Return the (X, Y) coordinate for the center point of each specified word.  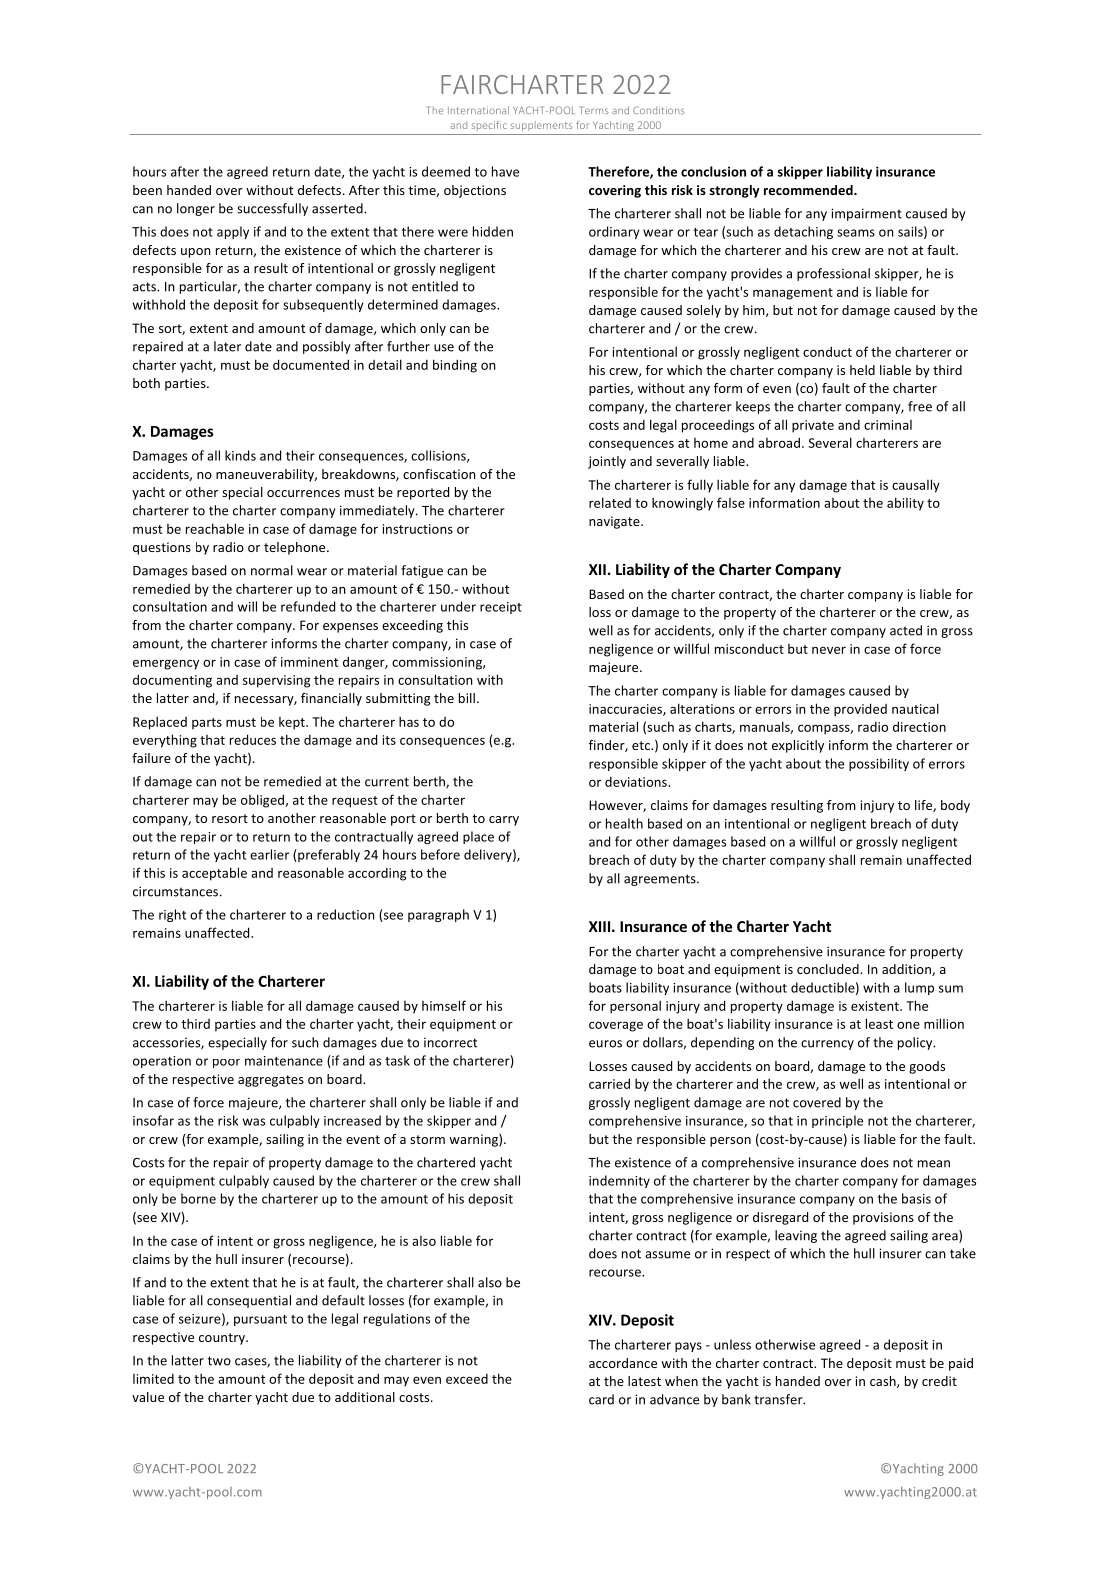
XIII (599, 926)
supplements (541, 126)
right (172, 915)
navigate (615, 522)
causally (916, 486)
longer (196, 209)
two (219, 1361)
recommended (809, 190)
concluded (829, 969)
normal (272, 570)
